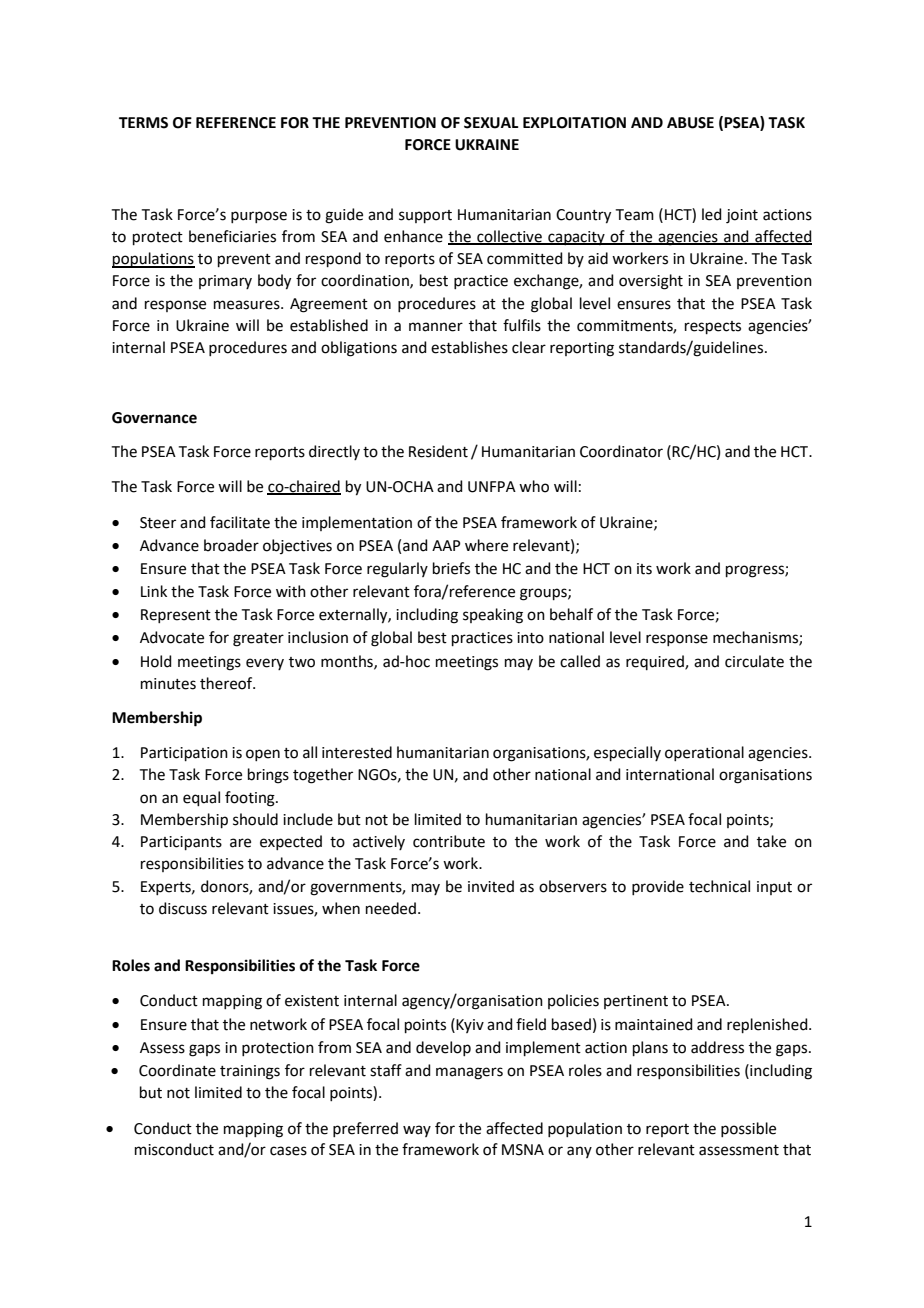 The height and width of the screenshot is (1308, 924). Describe the element at coordinates (240, 843) in the screenshot. I see `are` at that location.
